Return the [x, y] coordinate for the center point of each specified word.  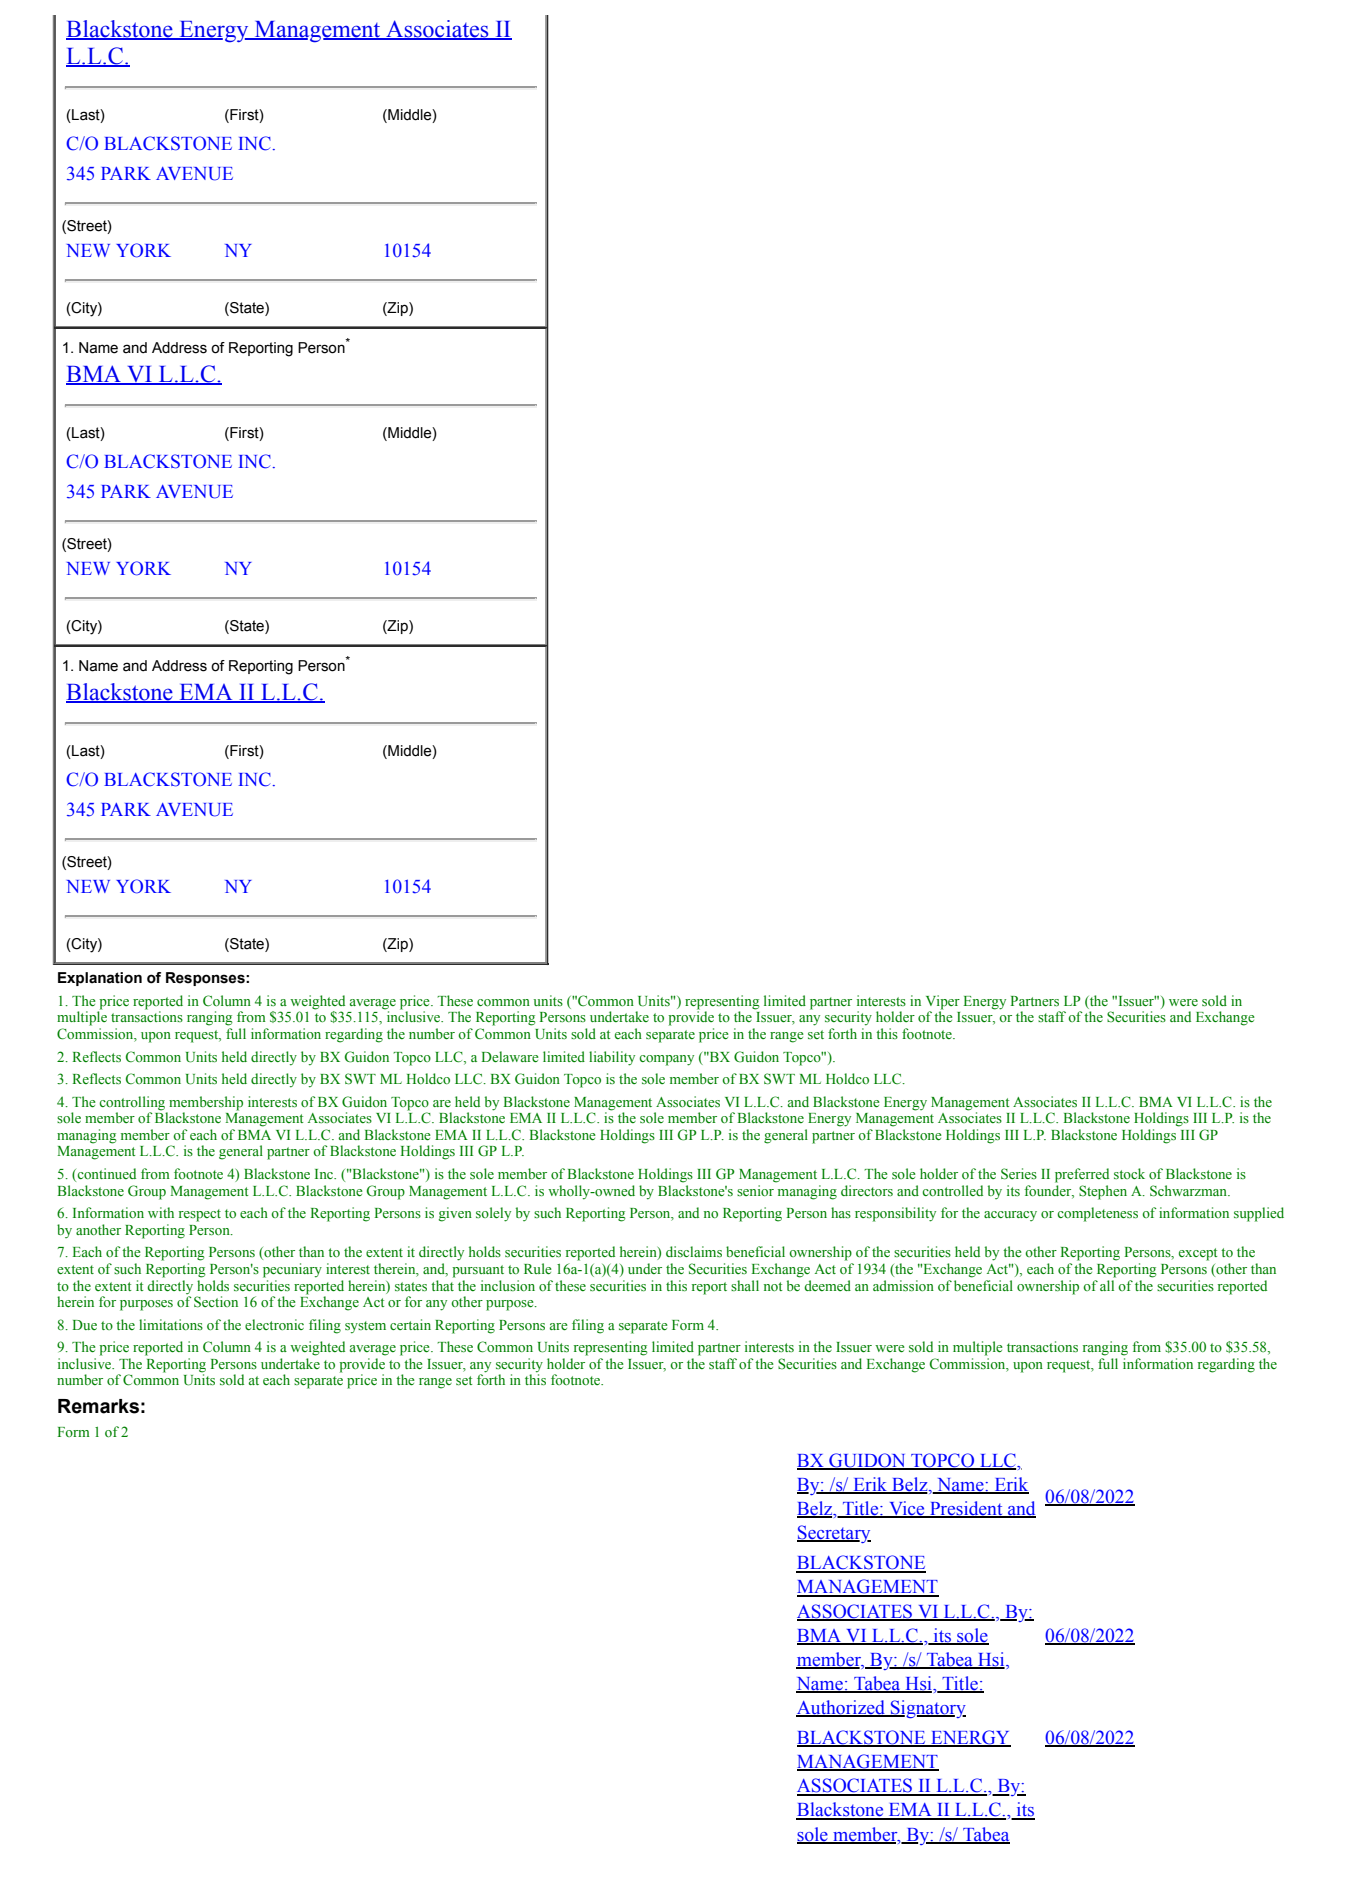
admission [903, 1285]
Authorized [841, 1708]
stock [1129, 1173]
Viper [943, 1002]
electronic [274, 1324]
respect [200, 1215]
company [666, 1060]
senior [755, 1190]
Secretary [834, 1534]
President [966, 1509]
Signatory [927, 1709]
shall [745, 1285]
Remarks [98, 1406]
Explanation [100, 979]
